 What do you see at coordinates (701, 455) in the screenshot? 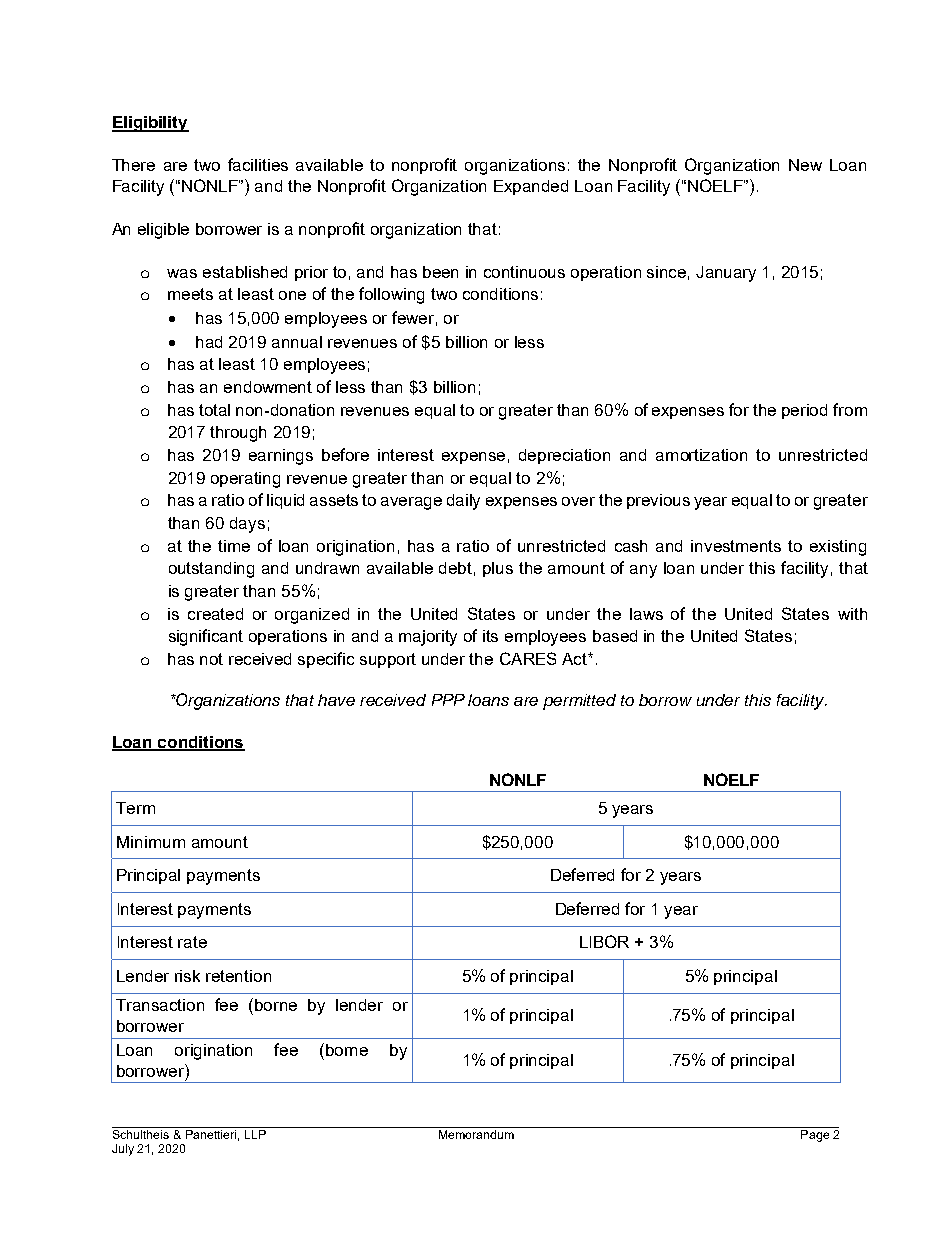
I see `amortization` at bounding box center [701, 455].
